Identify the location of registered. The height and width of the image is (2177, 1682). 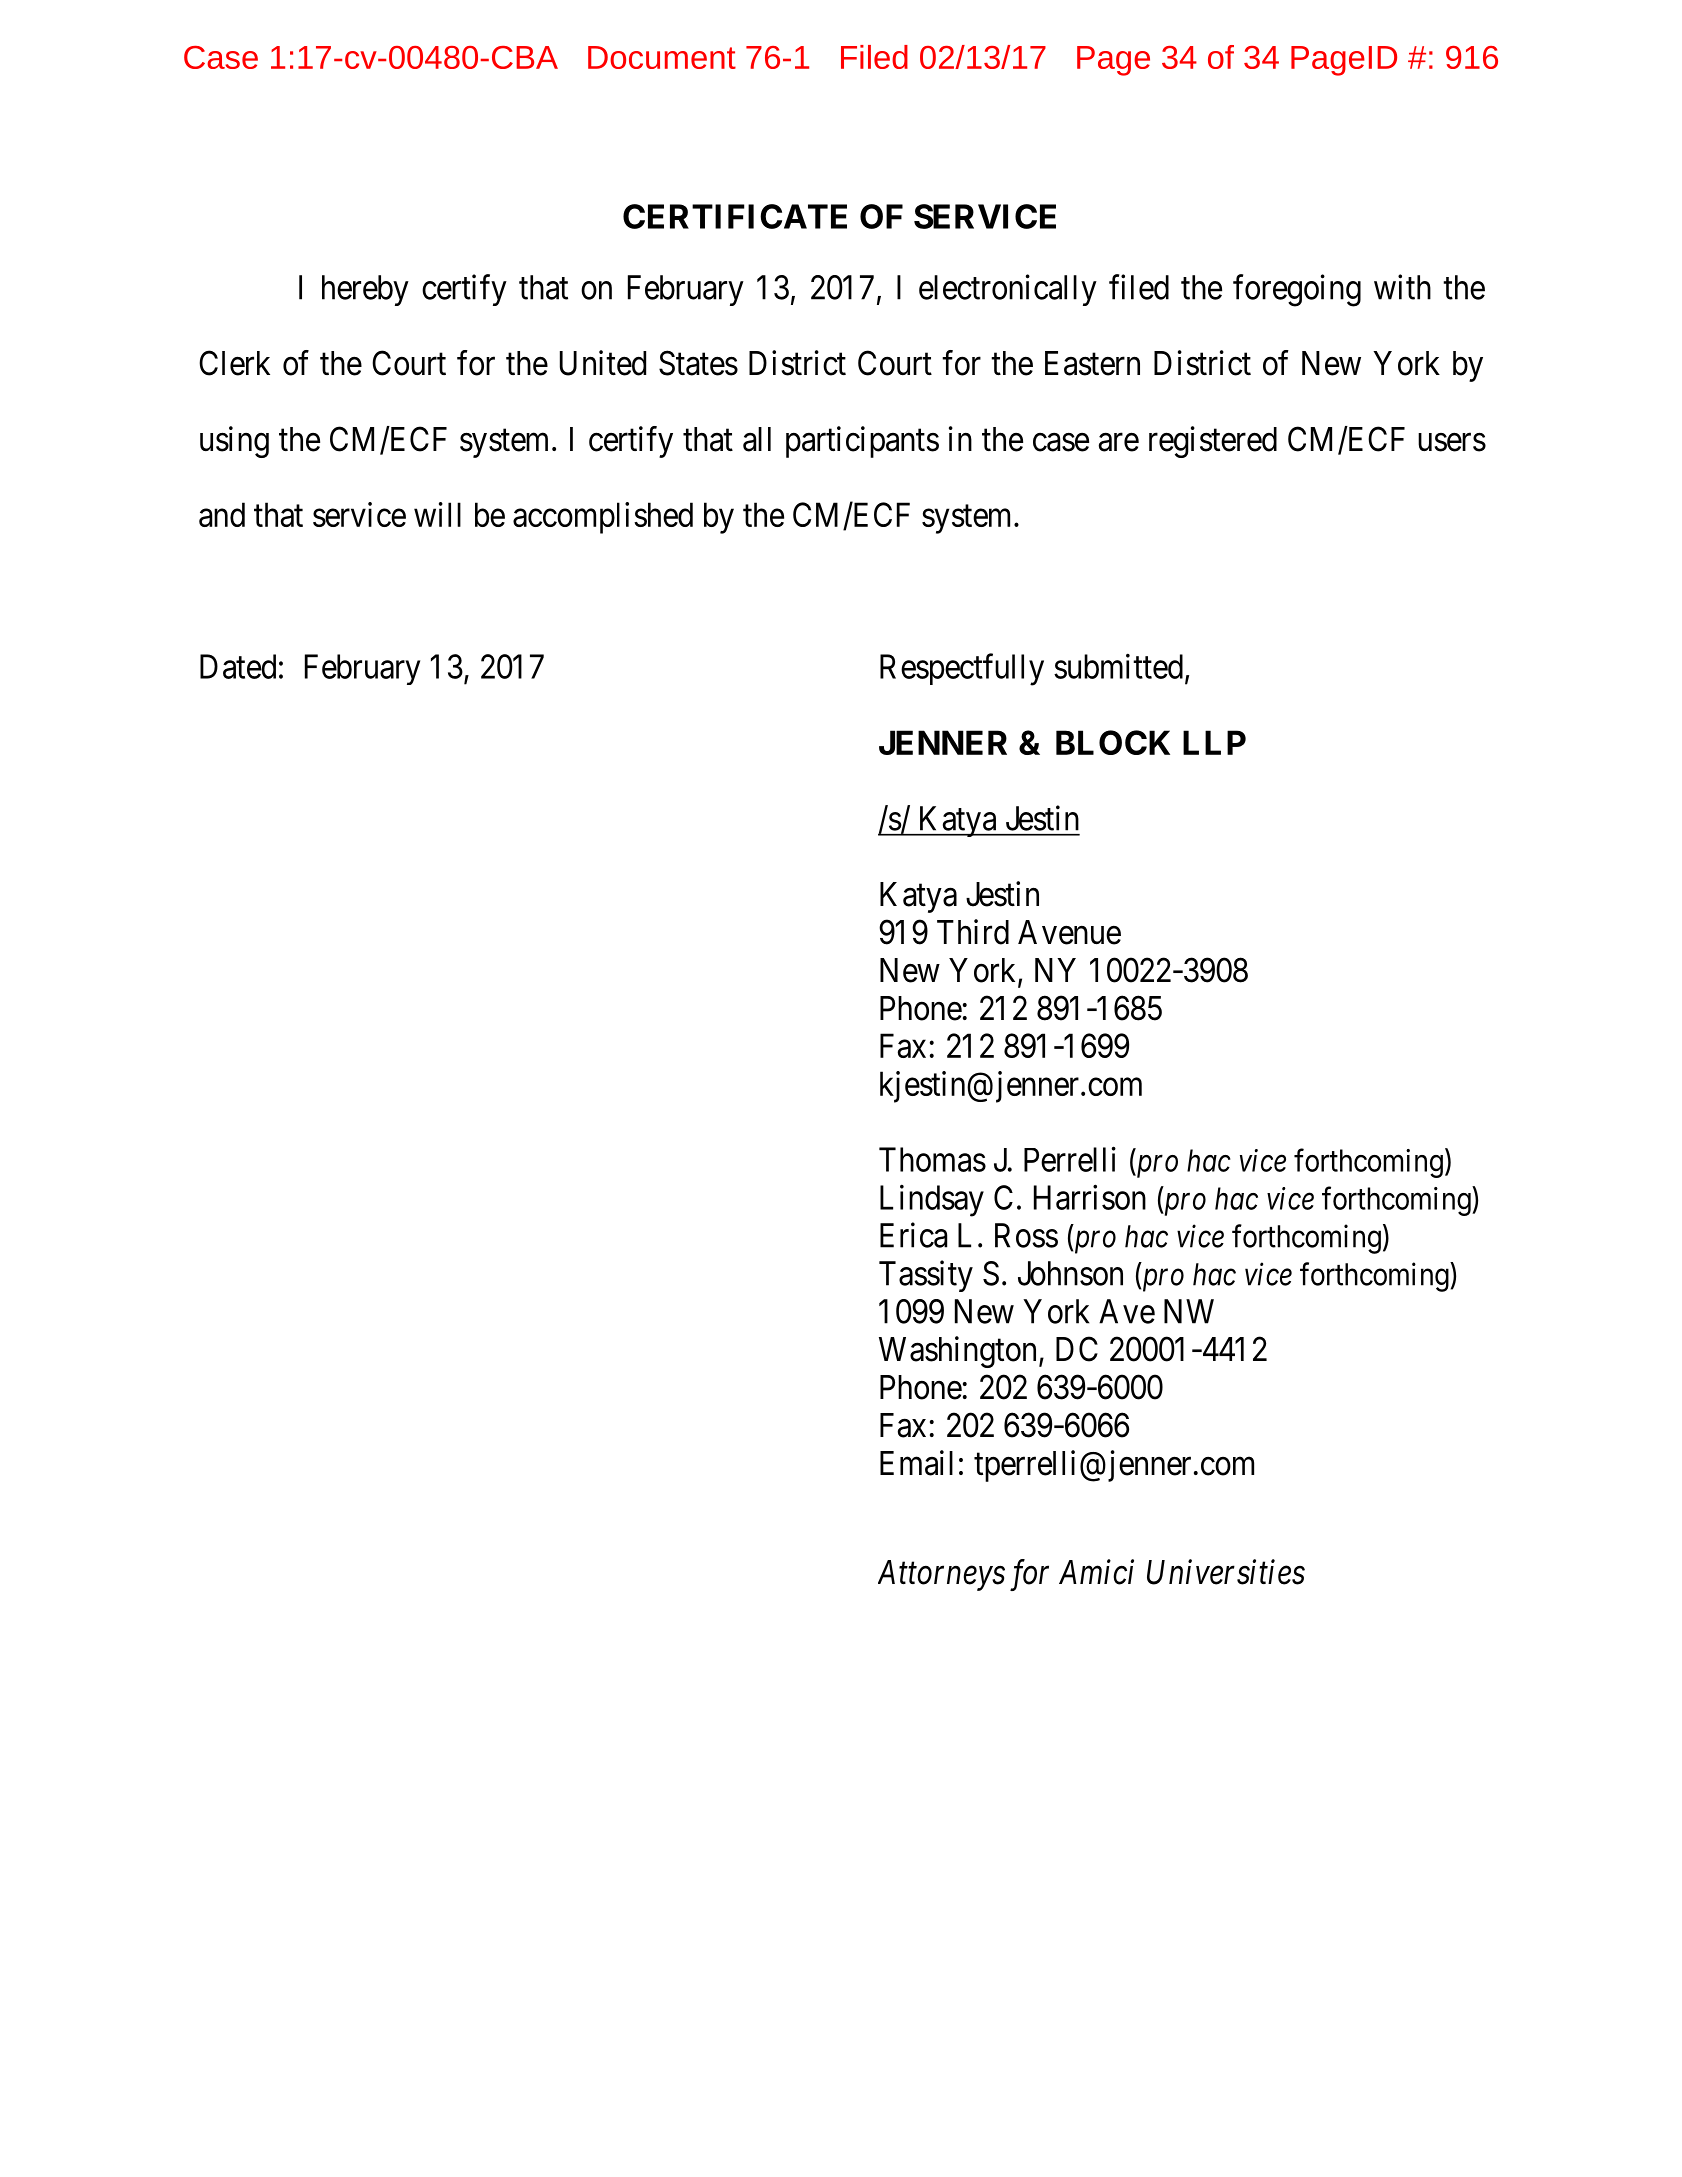
(1213, 442).
